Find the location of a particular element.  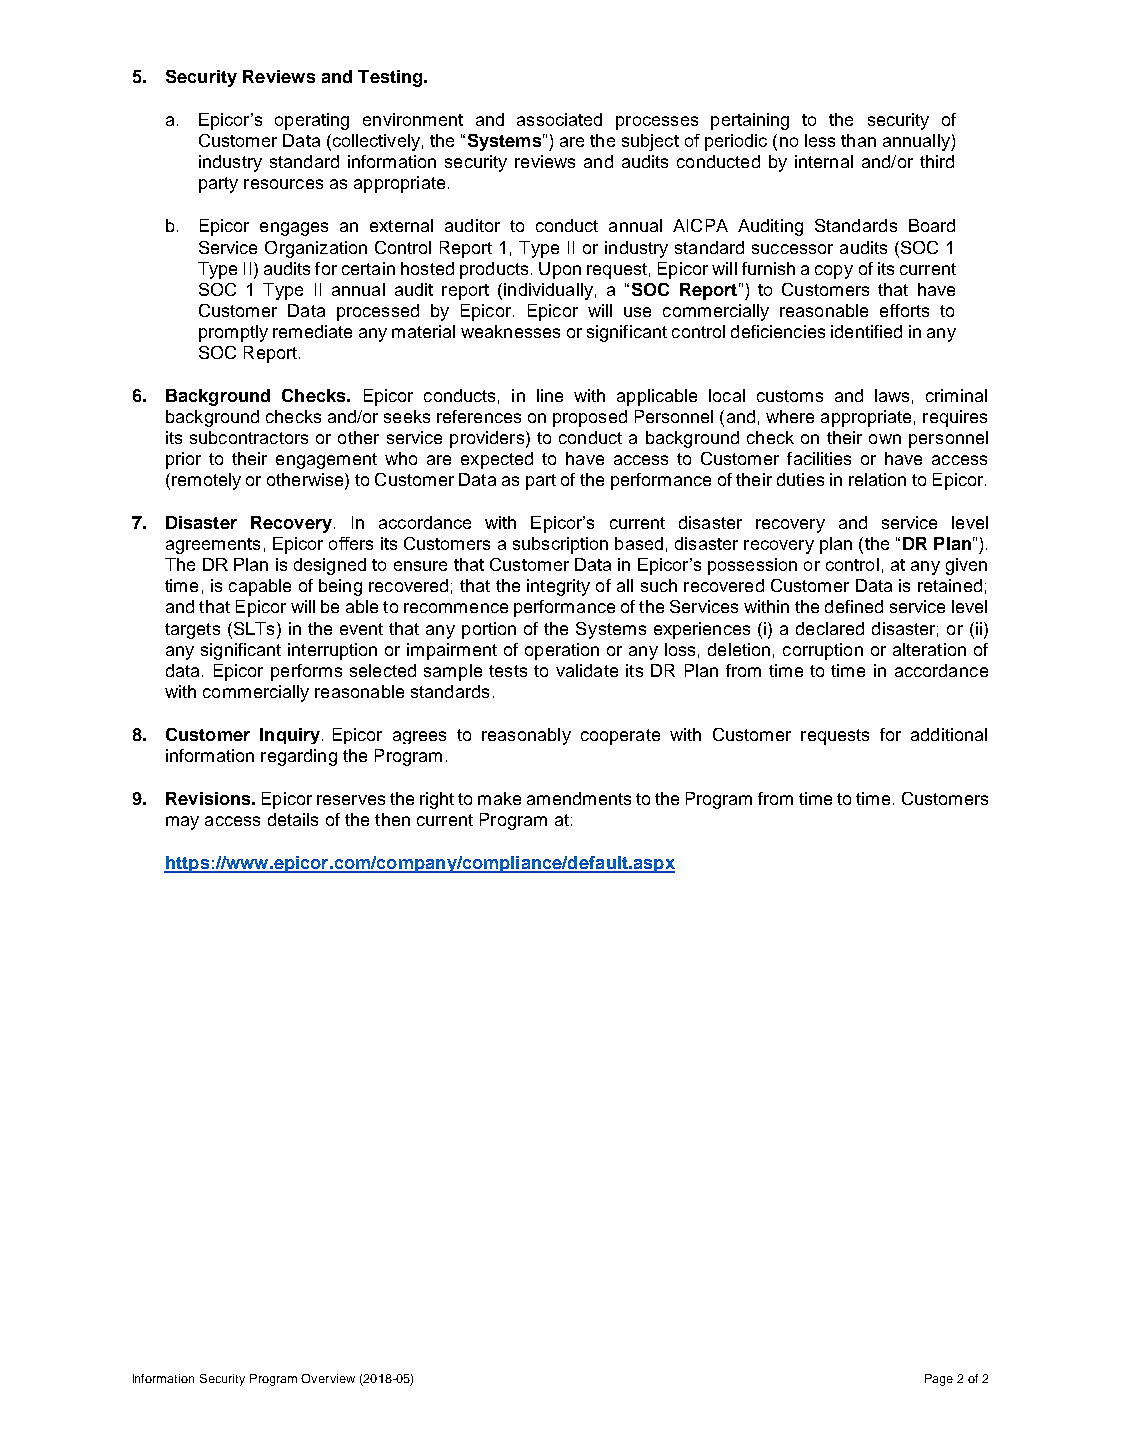

Inquiry is located at coordinates (291, 736).
